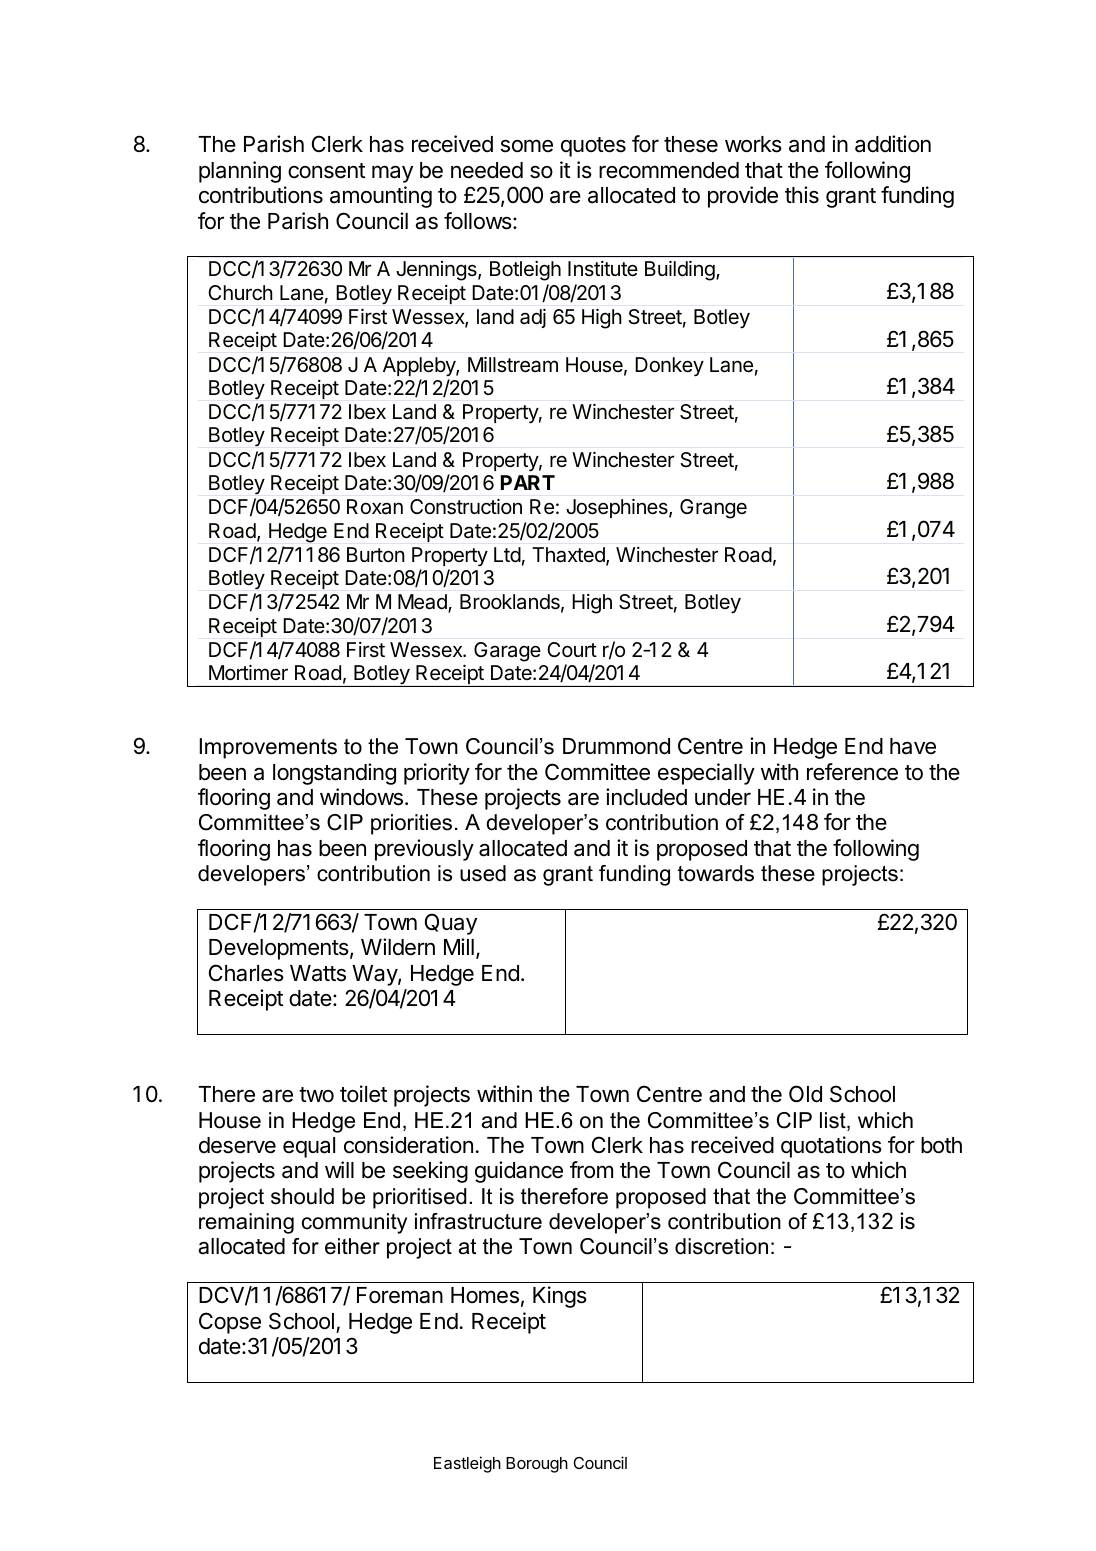 Image resolution: width=1096 pixels, height=1551 pixels. Describe the element at coordinates (400, 1295) in the image. I see `Foreman` at that location.
